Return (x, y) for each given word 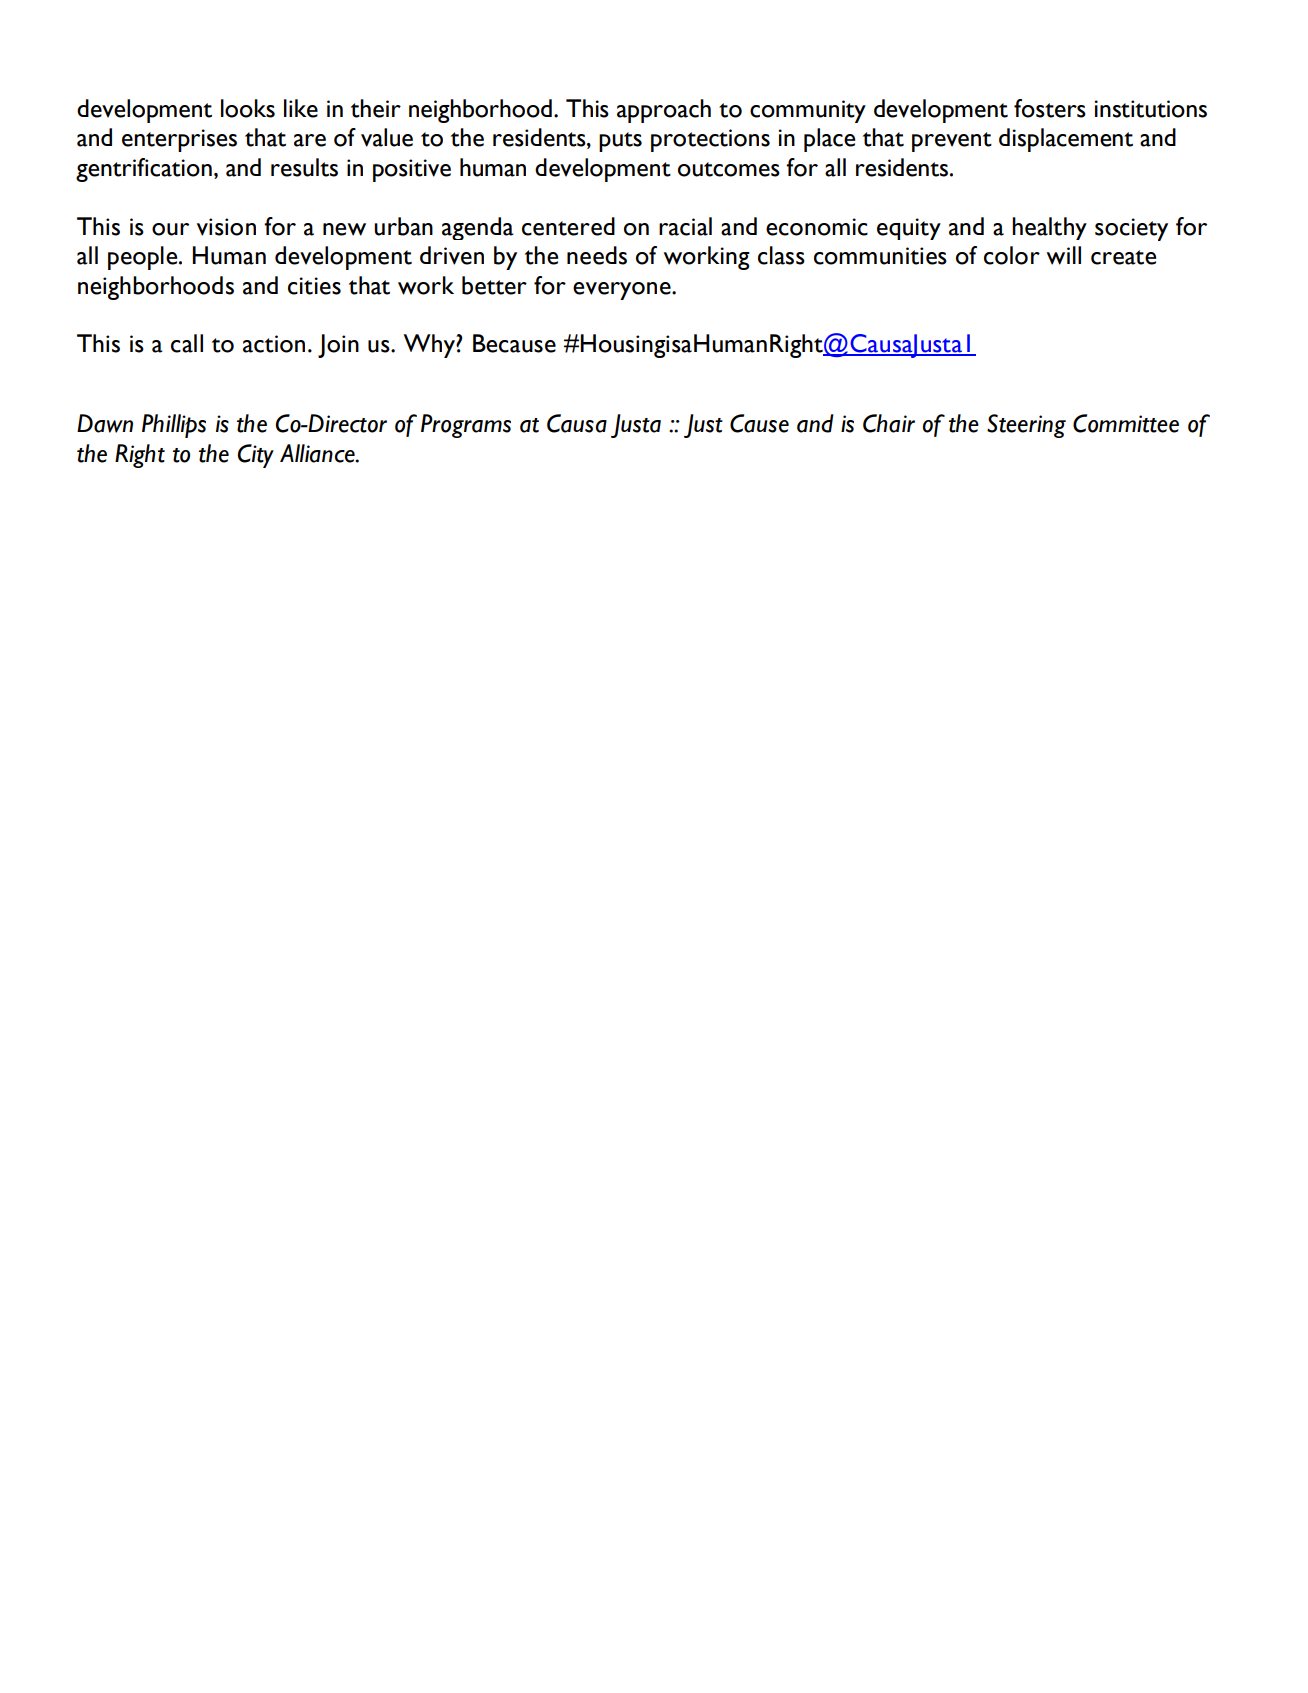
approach (664, 111)
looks (248, 108)
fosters (1050, 108)
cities (314, 286)
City (256, 456)
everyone (623, 291)
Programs (466, 426)
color (1012, 255)
